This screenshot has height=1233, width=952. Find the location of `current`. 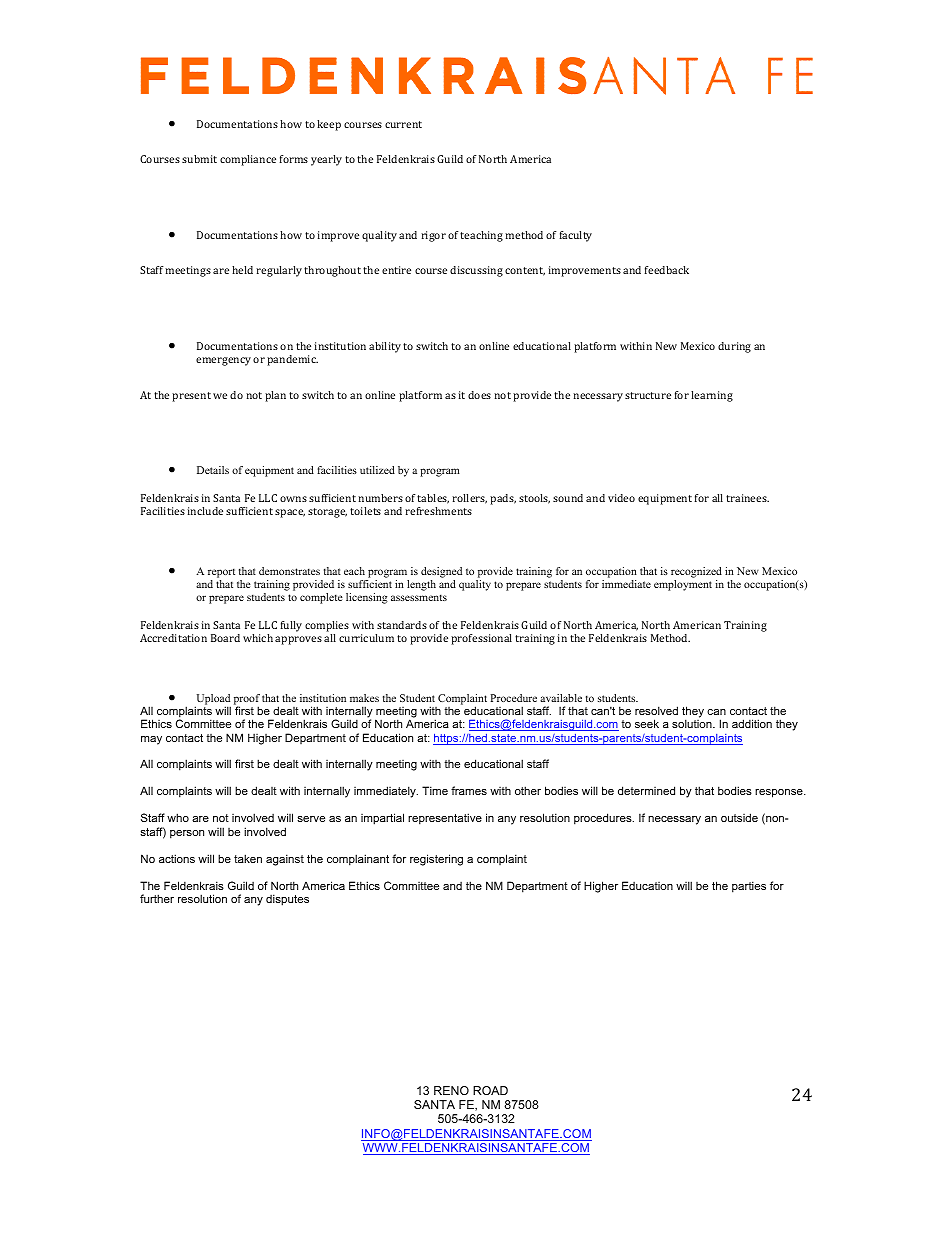

current is located at coordinates (403, 124).
